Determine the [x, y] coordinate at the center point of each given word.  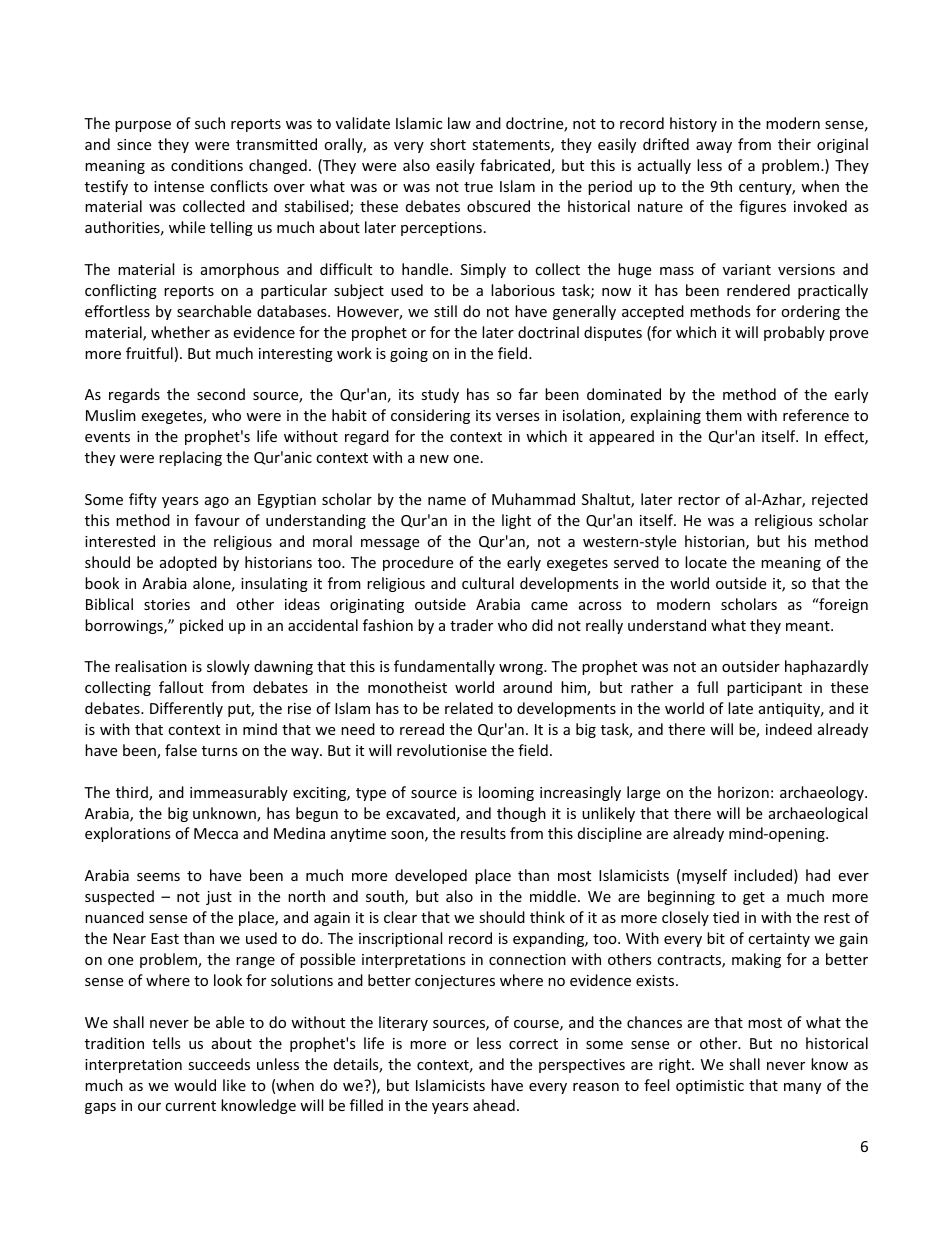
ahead [494, 1105]
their [794, 144]
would [195, 1085]
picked [201, 626]
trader [471, 625]
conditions [207, 165]
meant [809, 626]
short [448, 144]
